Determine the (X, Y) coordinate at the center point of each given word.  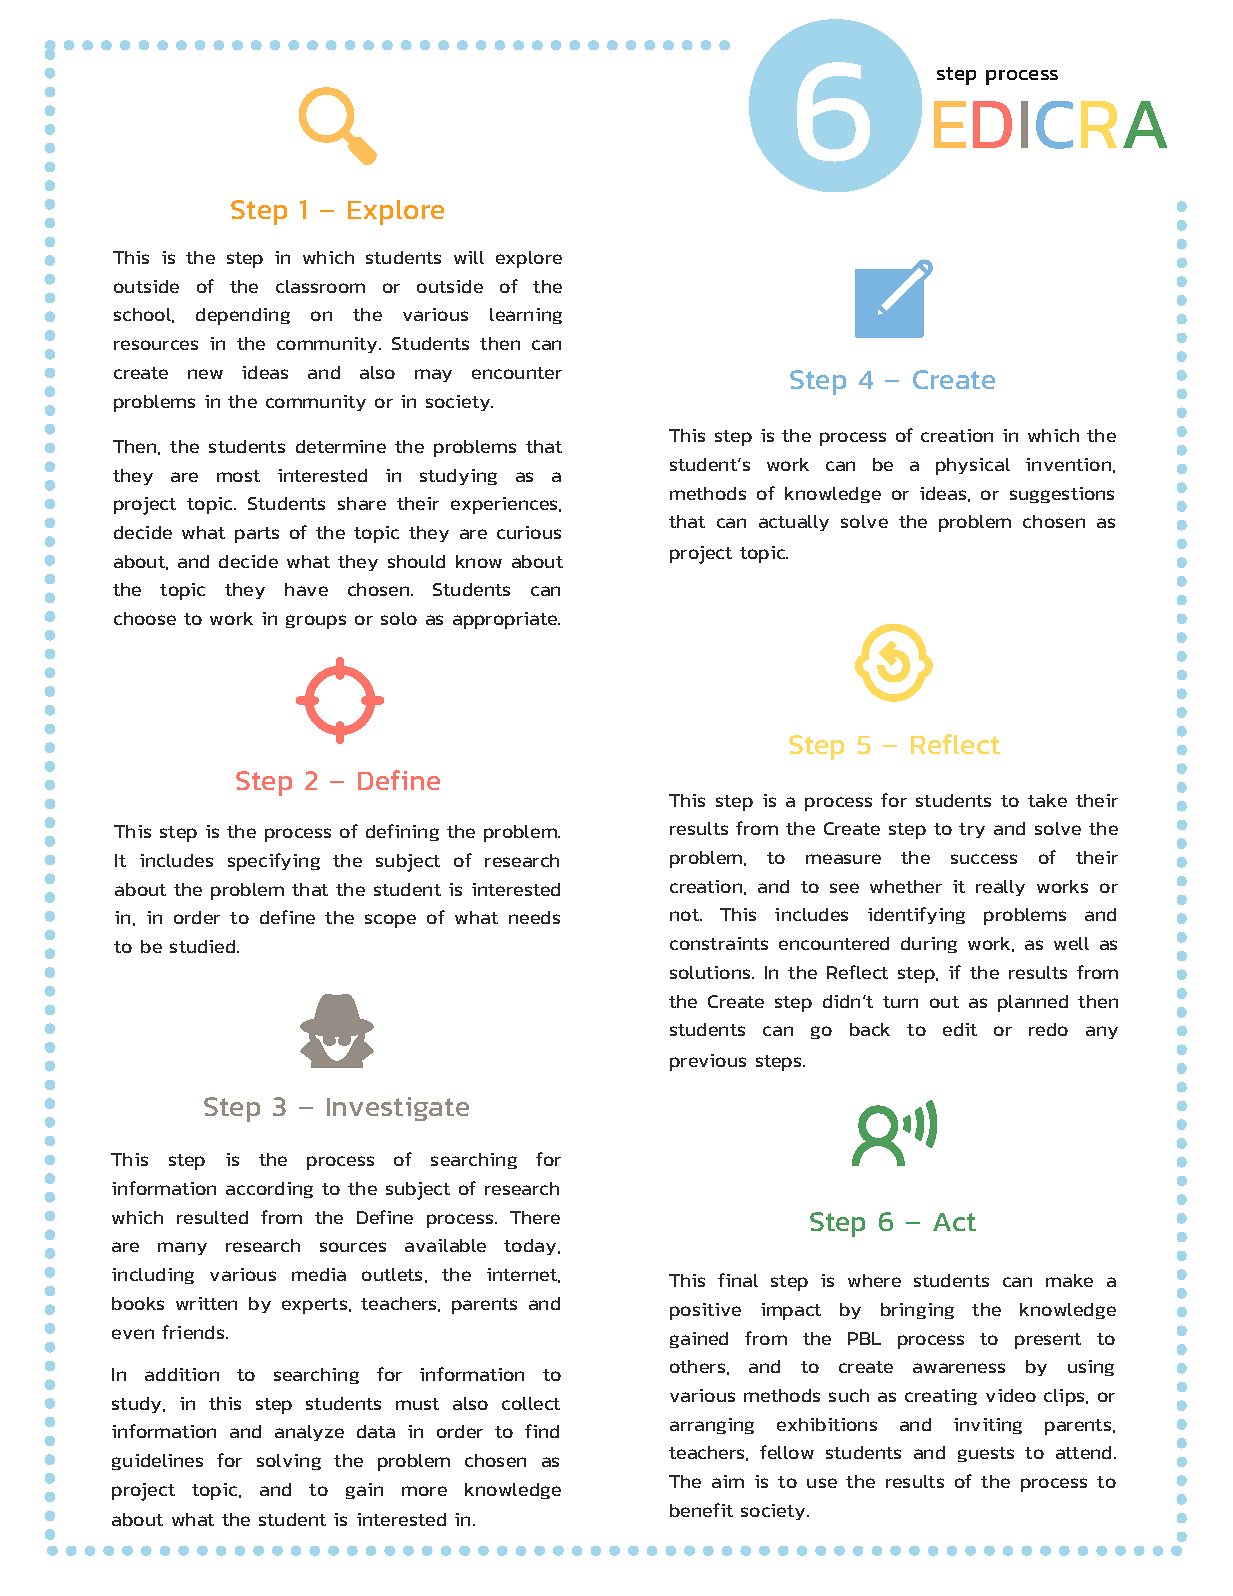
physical (973, 466)
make (1069, 1280)
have (306, 589)
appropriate (506, 620)
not (685, 915)
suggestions (1062, 495)
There (535, 1217)
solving (289, 1462)
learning (526, 316)
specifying (274, 862)
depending (243, 316)
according (269, 1190)
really (1000, 888)
